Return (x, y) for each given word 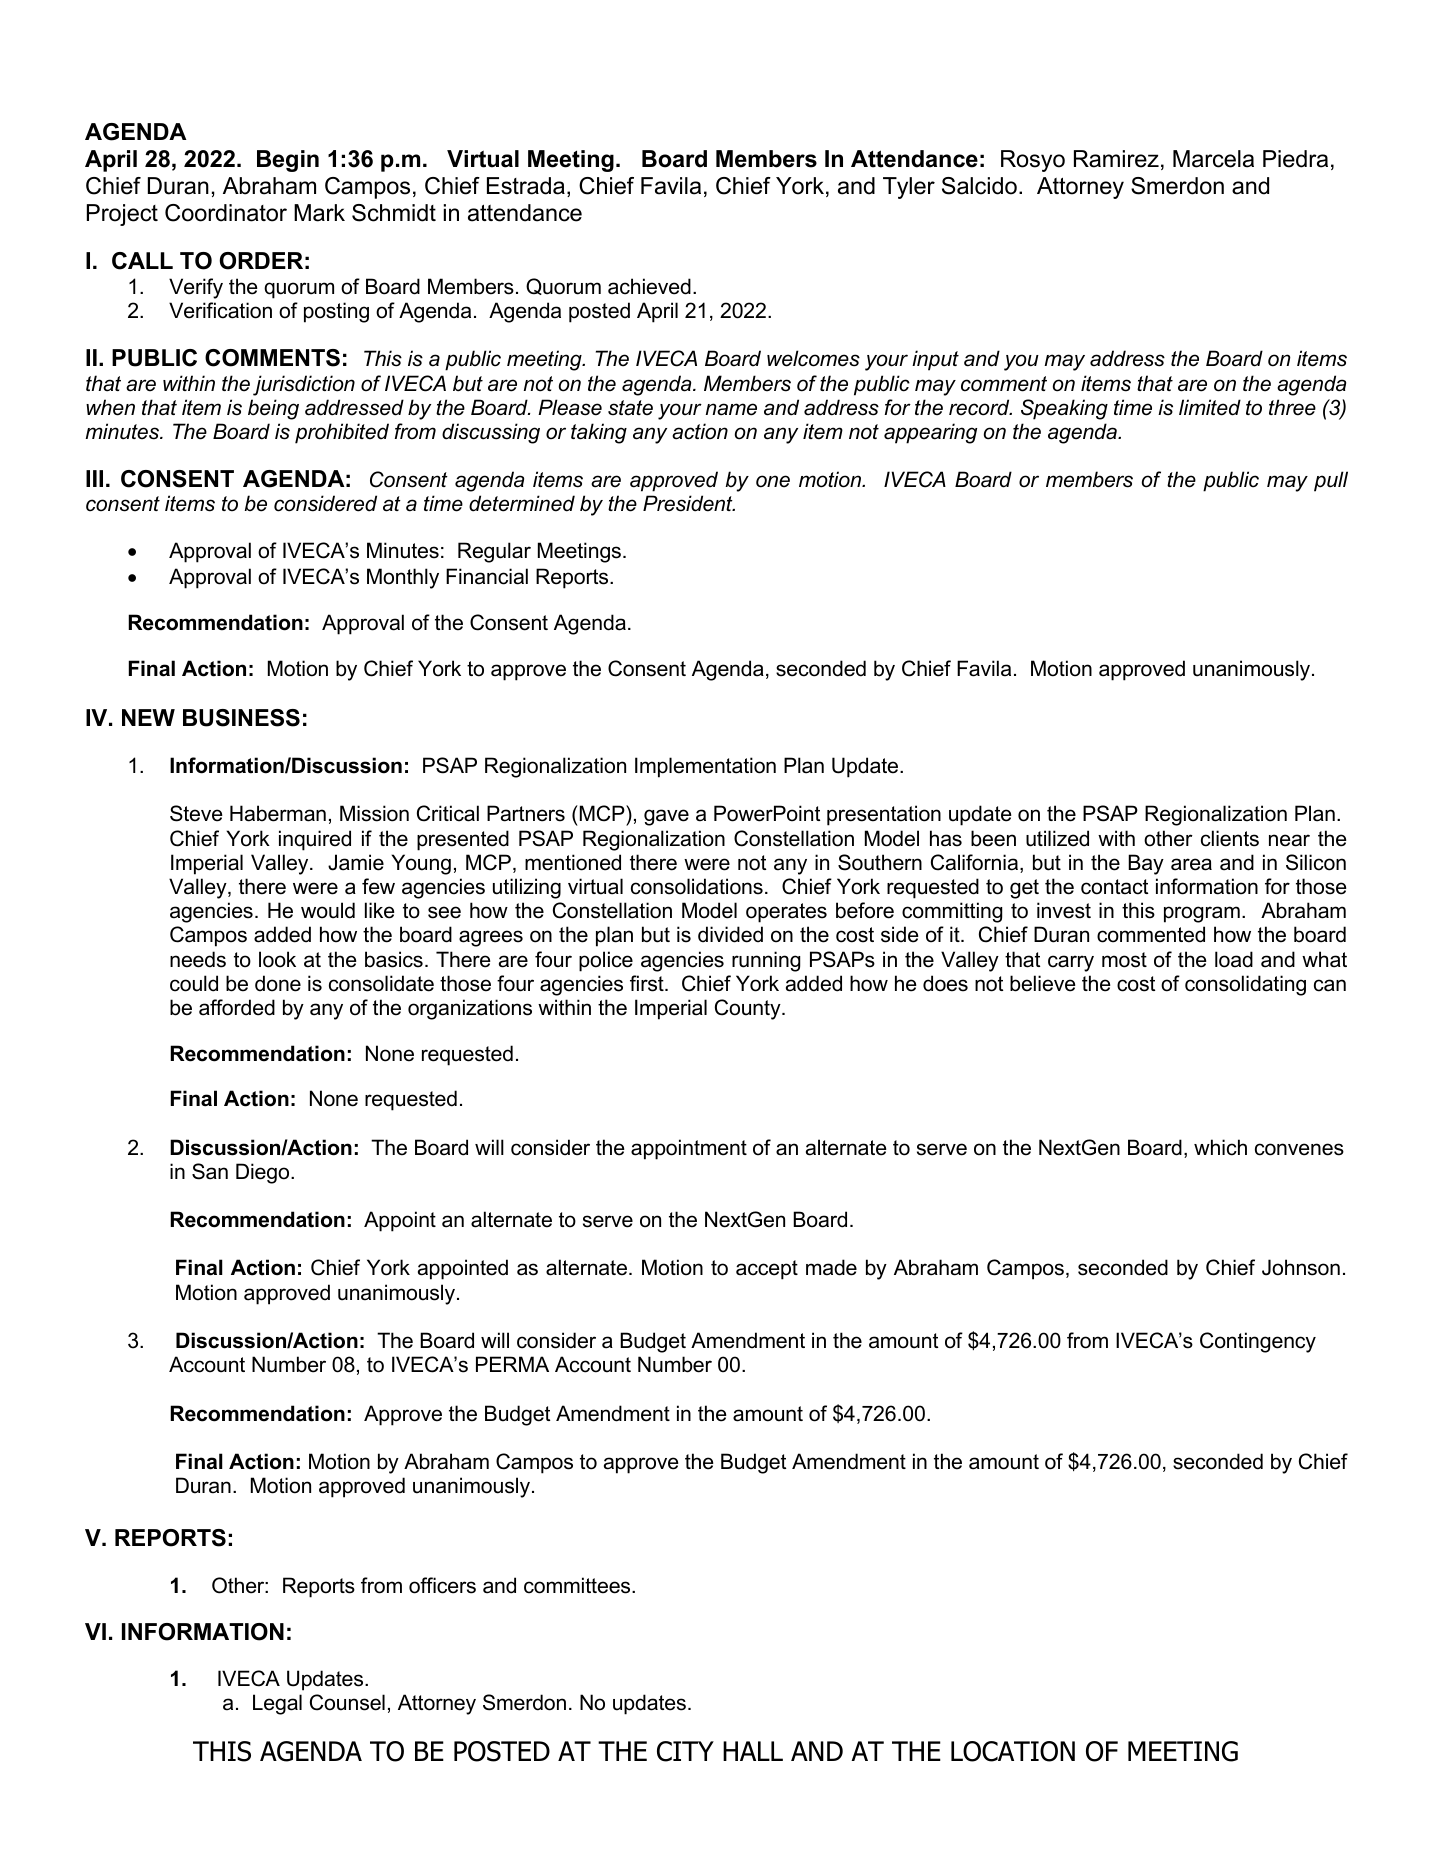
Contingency (1258, 1342)
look (277, 959)
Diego (264, 1173)
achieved (649, 286)
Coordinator (226, 213)
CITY (685, 1751)
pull (1331, 481)
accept (767, 1270)
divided (730, 934)
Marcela (1213, 159)
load (1234, 959)
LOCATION (1013, 1751)
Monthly (403, 578)
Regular (494, 552)
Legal (277, 1704)
